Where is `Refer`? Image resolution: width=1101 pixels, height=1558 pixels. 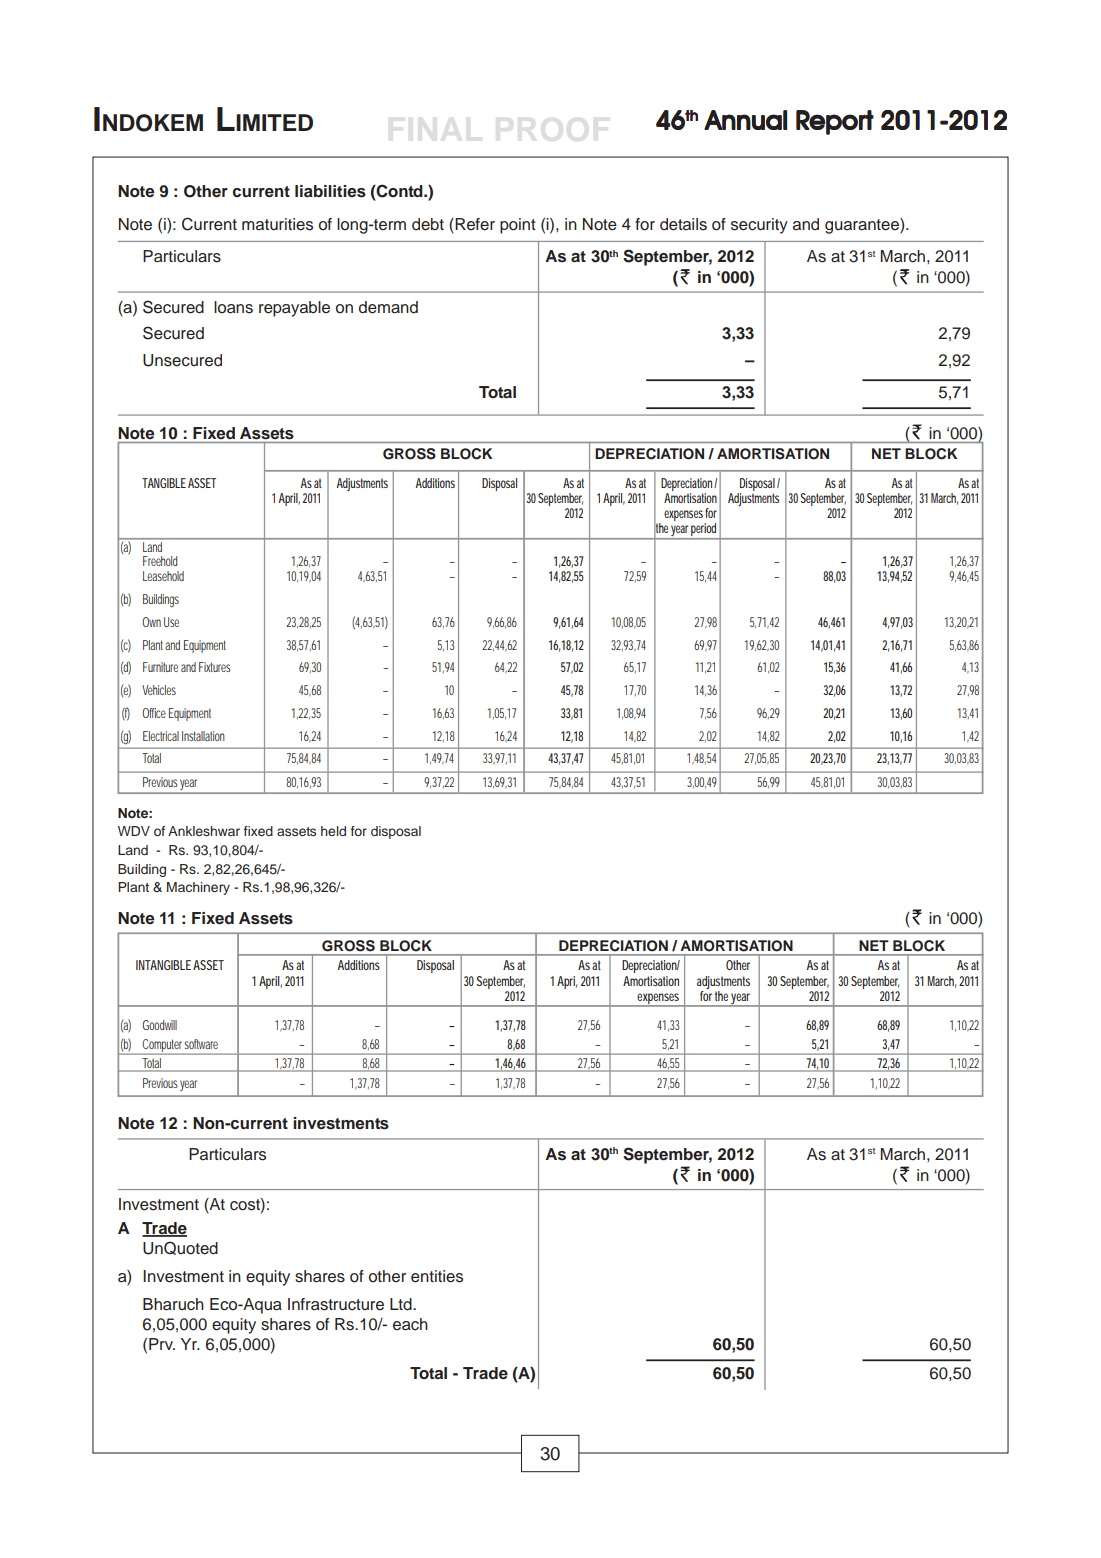 Refer is located at coordinates (474, 225).
